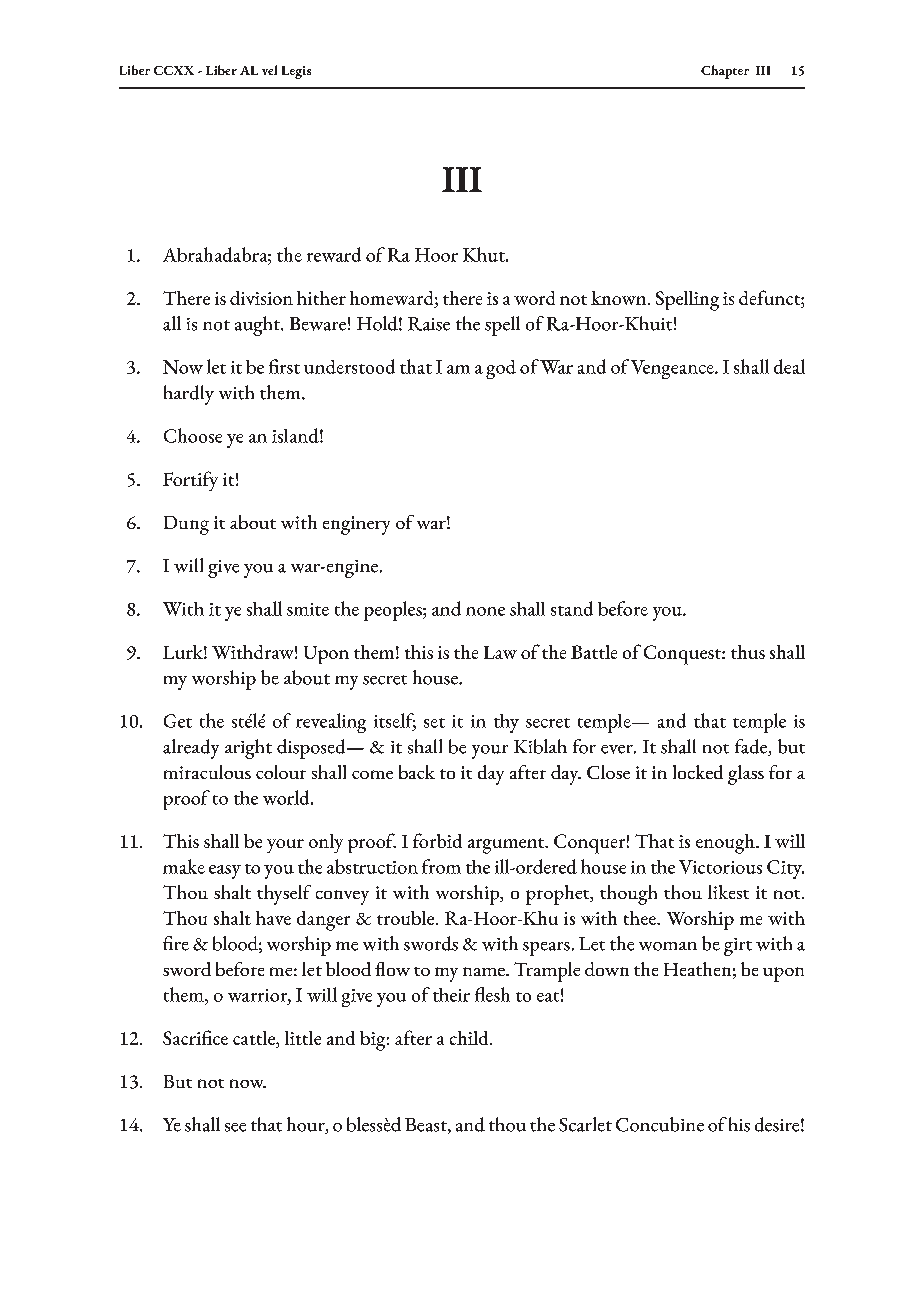 The height and width of the page is (1308, 924). I want to click on Chapter, so click(725, 72).
